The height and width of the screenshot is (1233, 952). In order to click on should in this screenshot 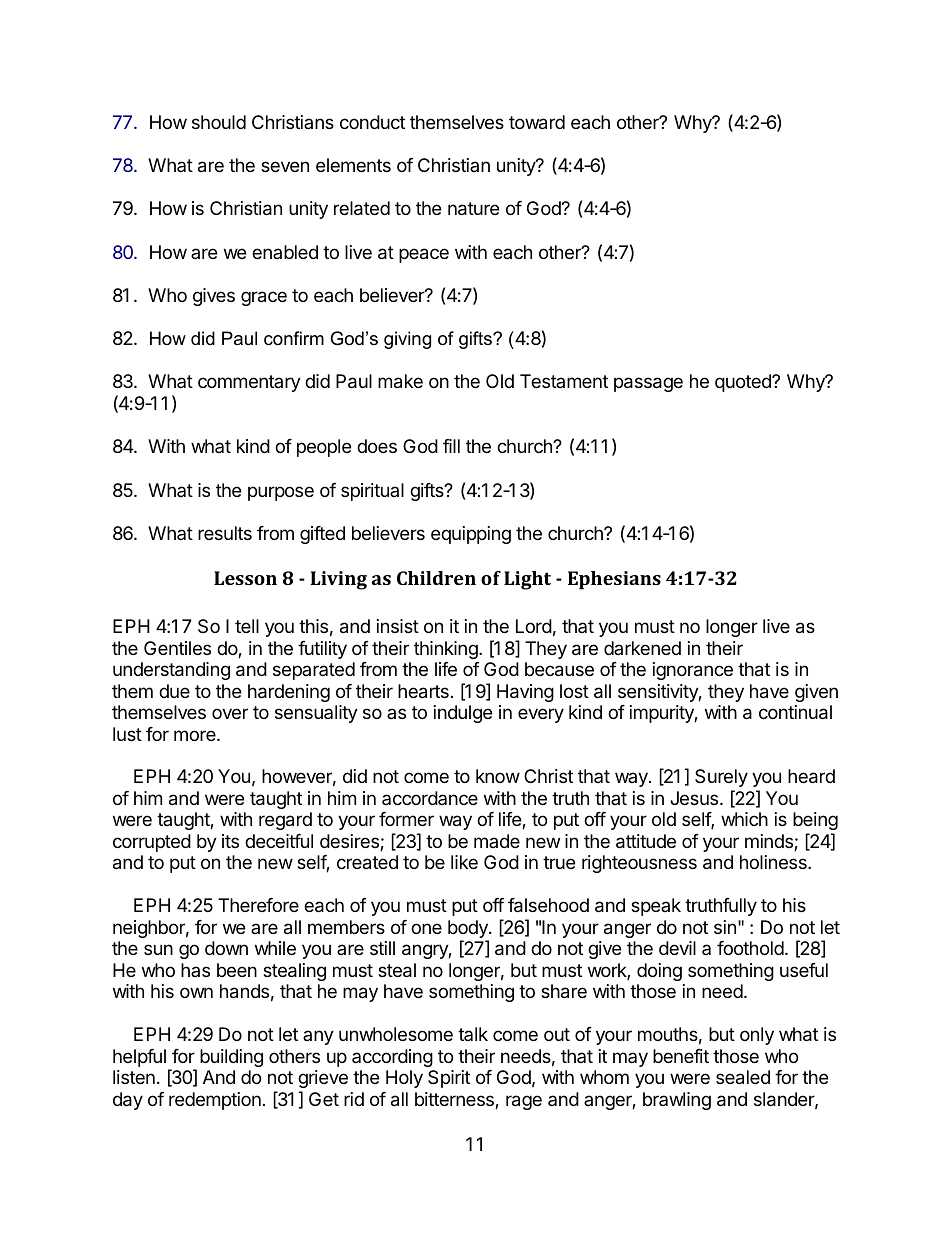, I will do `click(219, 122)`.
